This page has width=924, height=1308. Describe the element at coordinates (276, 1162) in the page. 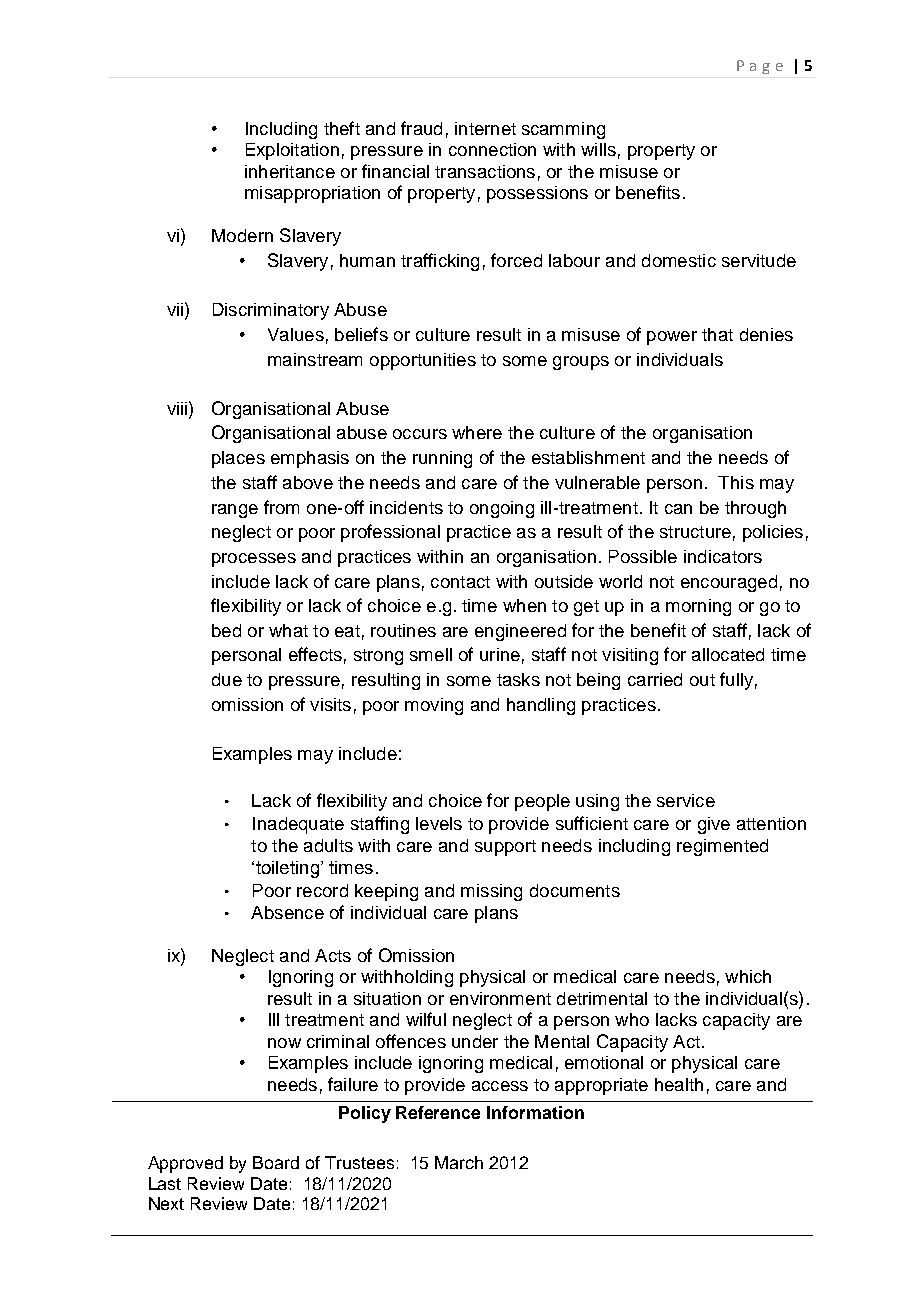

I see `Board` at that location.
